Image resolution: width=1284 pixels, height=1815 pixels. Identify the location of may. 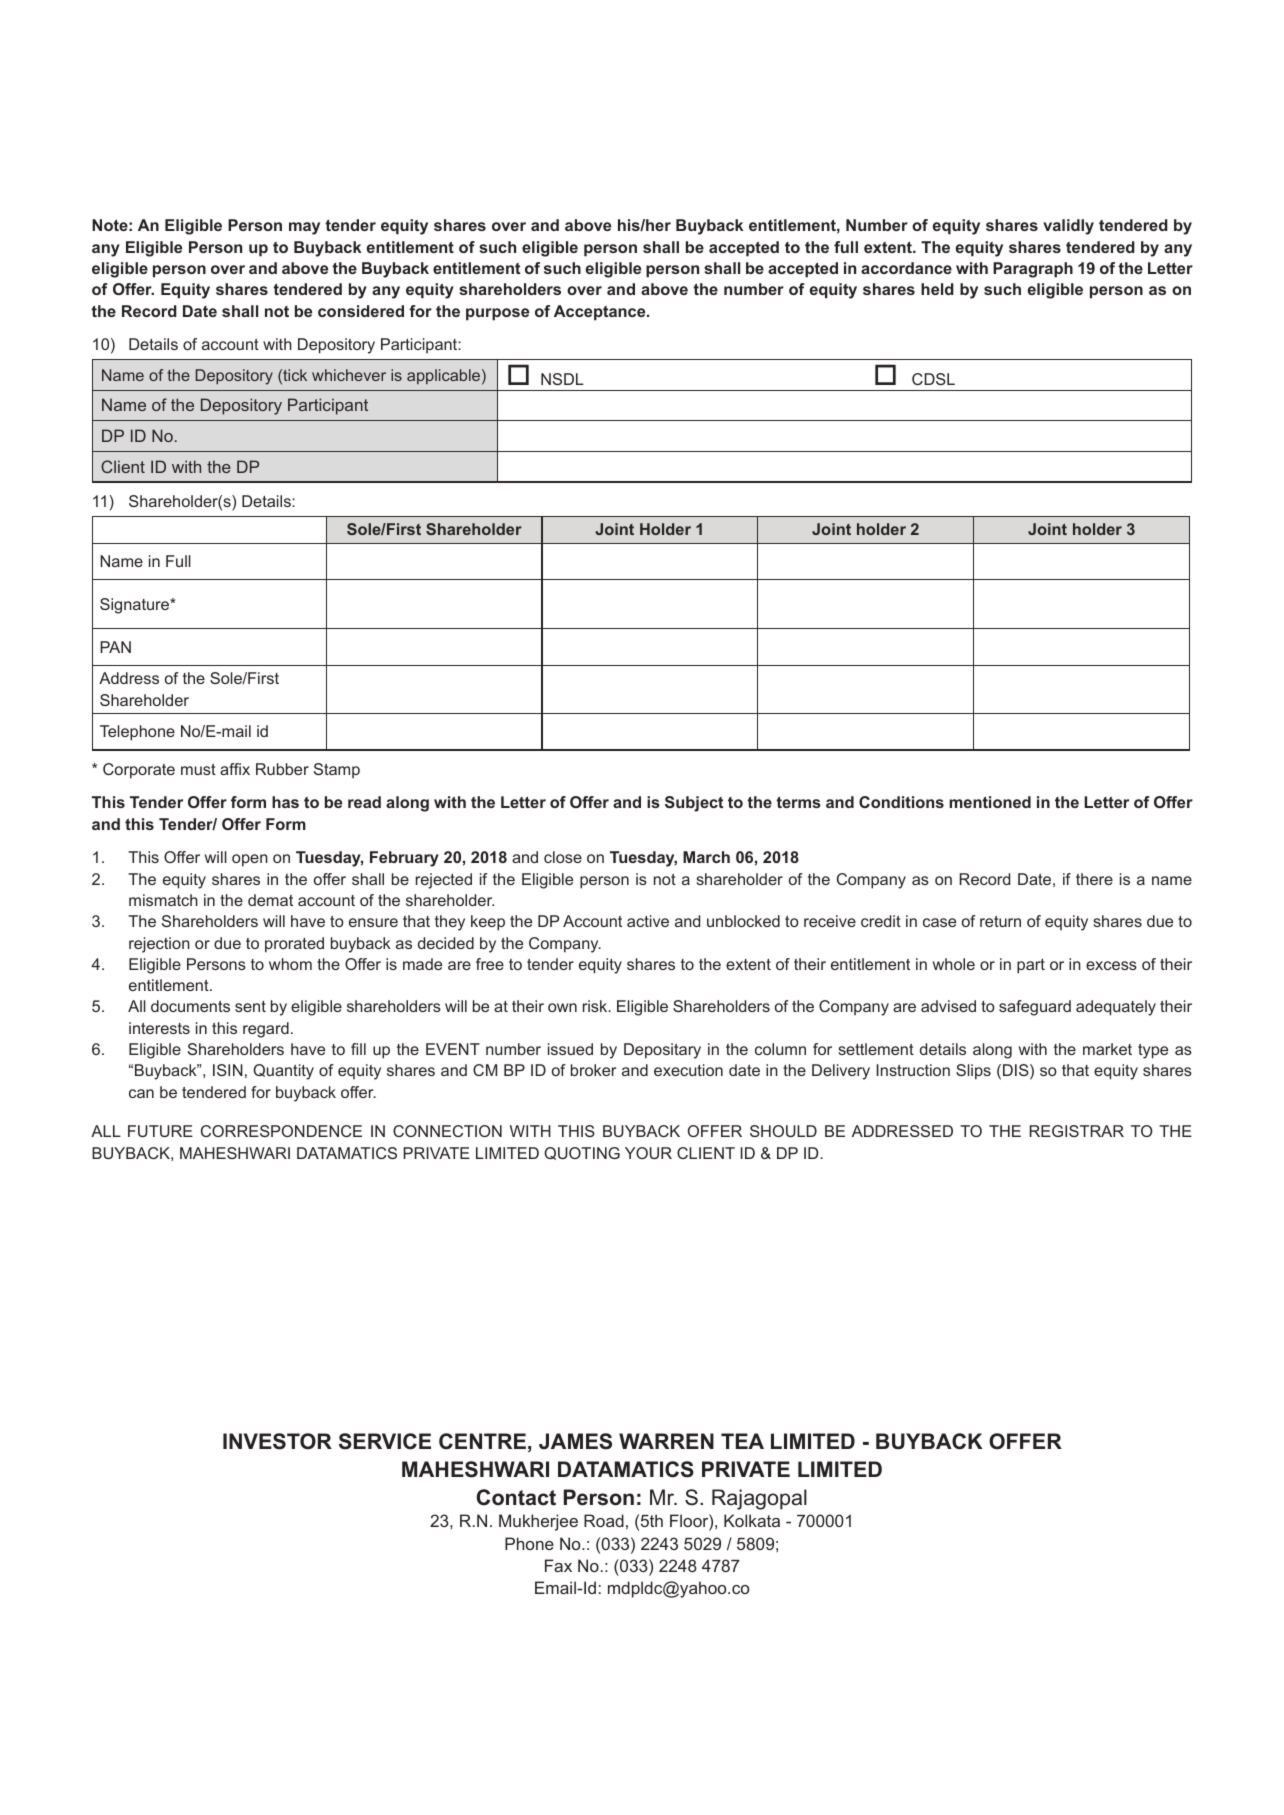
(304, 228).
